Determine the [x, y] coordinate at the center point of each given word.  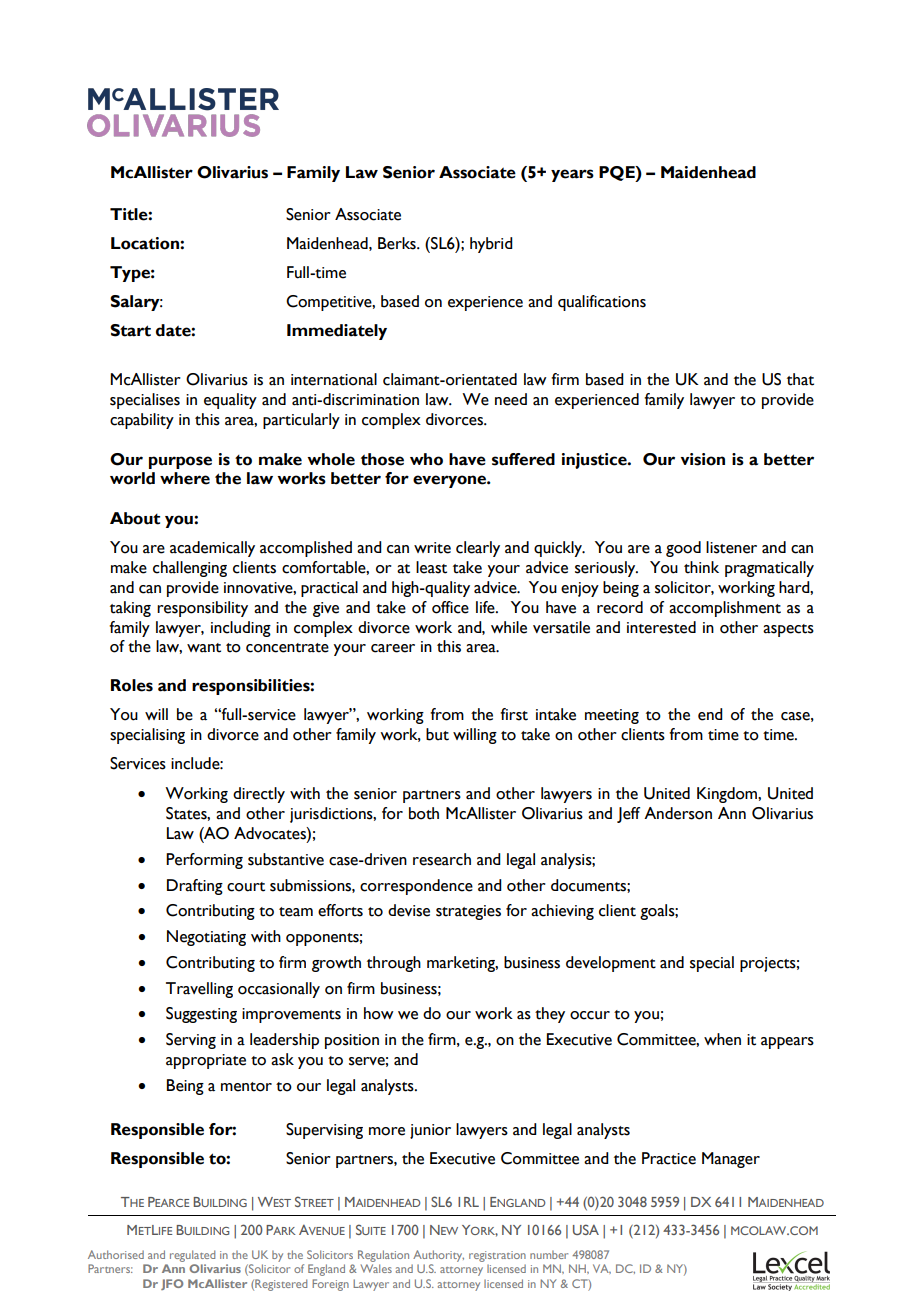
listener [731, 547]
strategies [468, 912]
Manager [731, 1160]
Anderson [678, 813]
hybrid [491, 245]
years [572, 175]
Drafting [195, 887]
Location [146, 243]
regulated [192, 1256]
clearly [478, 549]
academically [212, 549]
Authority [438, 1256]
